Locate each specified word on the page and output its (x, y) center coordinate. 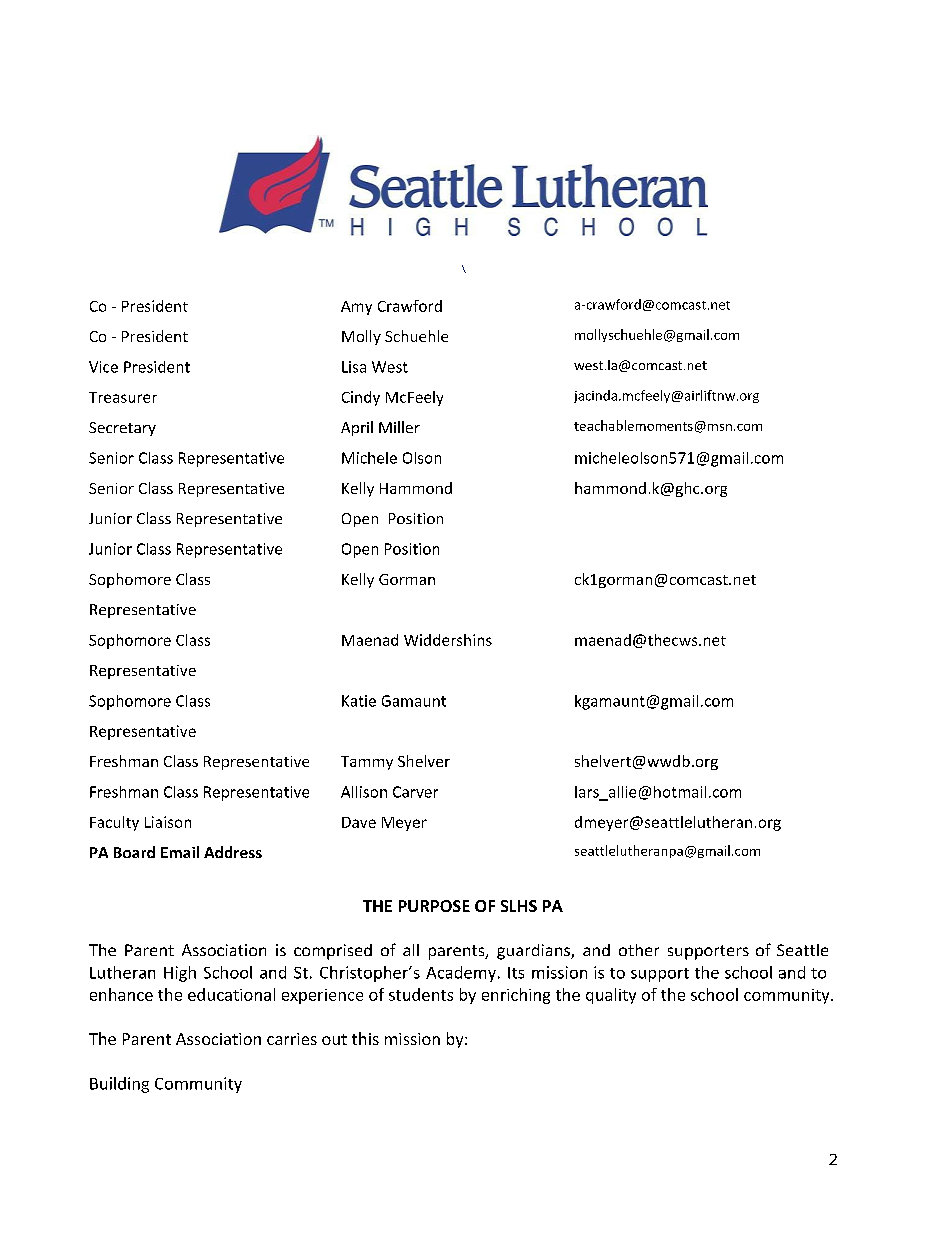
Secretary (122, 429)
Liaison (168, 822)
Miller (399, 427)
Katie (359, 701)
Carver (415, 792)
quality (611, 996)
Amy (356, 308)
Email (180, 852)
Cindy (361, 398)
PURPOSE (434, 906)
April (357, 428)
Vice (103, 367)
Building (119, 1085)
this (365, 1038)
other (639, 950)
